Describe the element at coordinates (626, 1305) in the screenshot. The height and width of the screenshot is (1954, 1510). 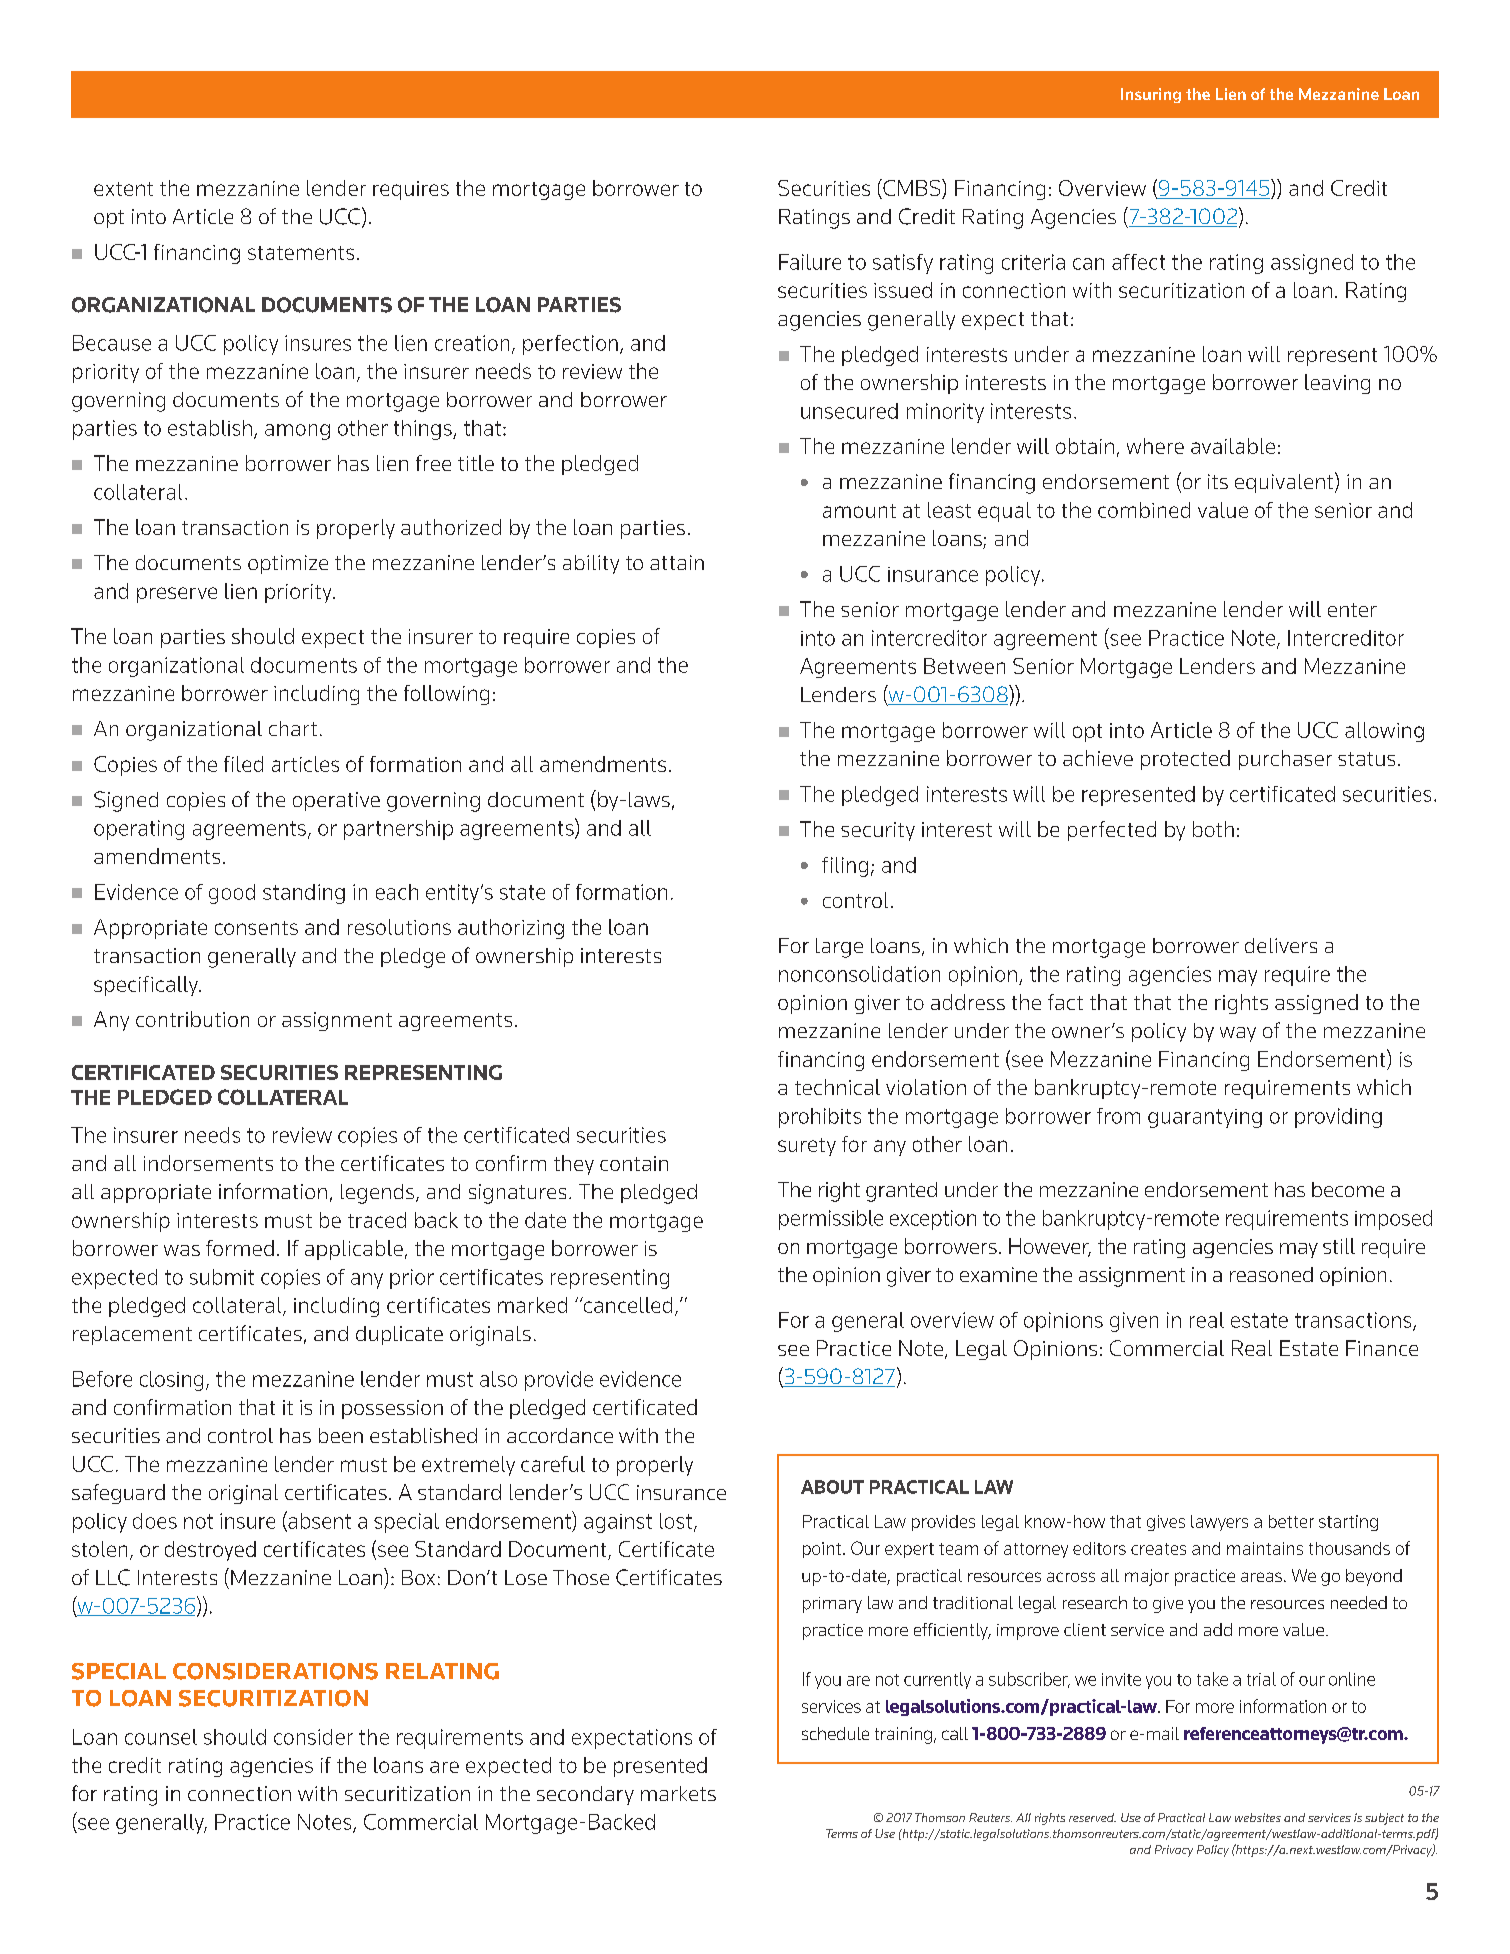
I see `cancelled` at that location.
